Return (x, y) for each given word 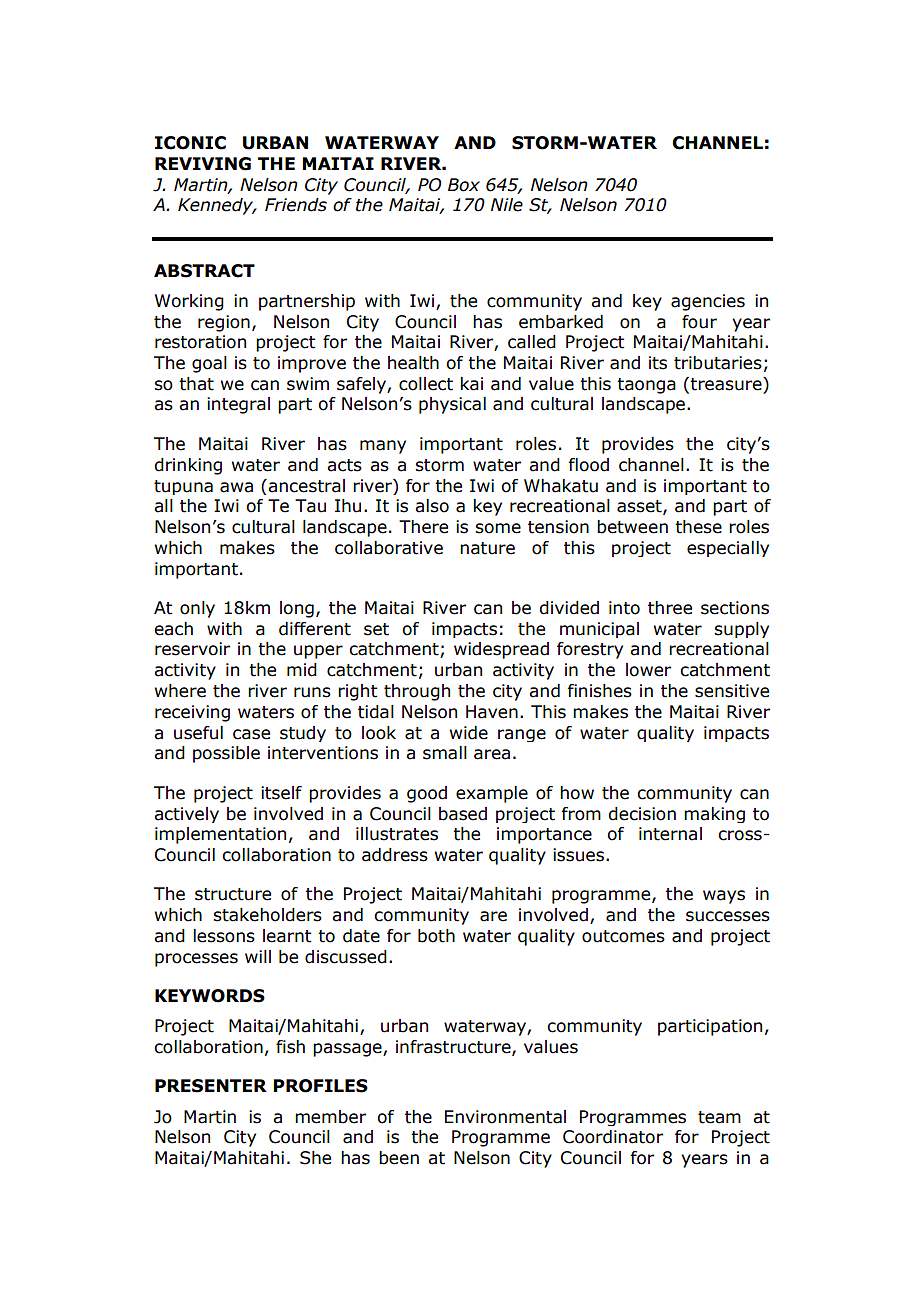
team (719, 1117)
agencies (708, 302)
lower (648, 670)
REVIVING (203, 164)
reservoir (192, 649)
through (417, 692)
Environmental (505, 1117)
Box (464, 185)
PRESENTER (211, 1086)
